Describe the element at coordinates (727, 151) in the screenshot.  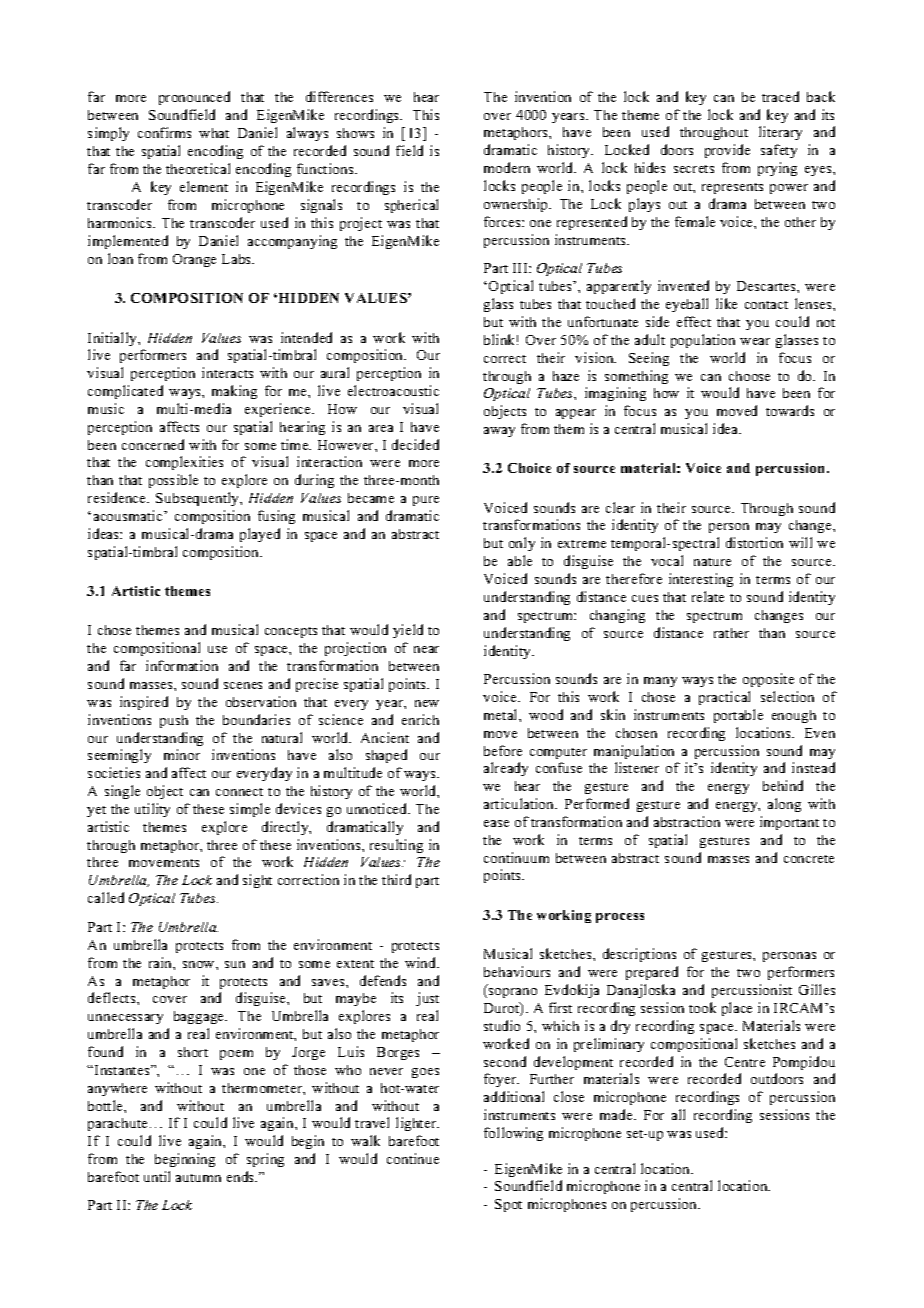
I see `provide` at that location.
